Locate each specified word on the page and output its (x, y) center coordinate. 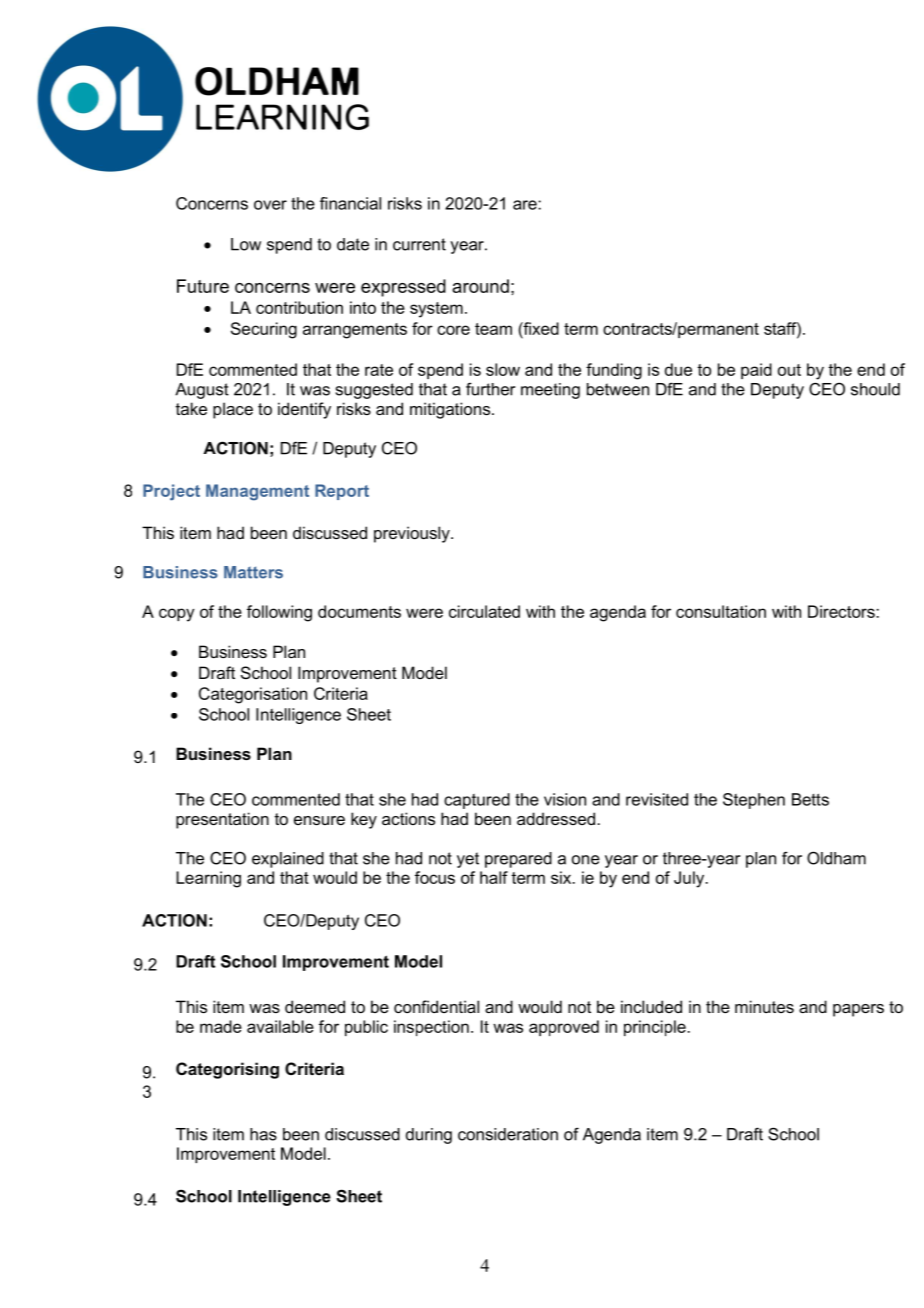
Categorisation (253, 695)
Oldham (836, 858)
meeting (550, 391)
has (263, 1134)
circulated (484, 611)
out (789, 370)
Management (257, 492)
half (494, 877)
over (270, 205)
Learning (208, 879)
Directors (842, 611)
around (480, 286)
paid (756, 371)
